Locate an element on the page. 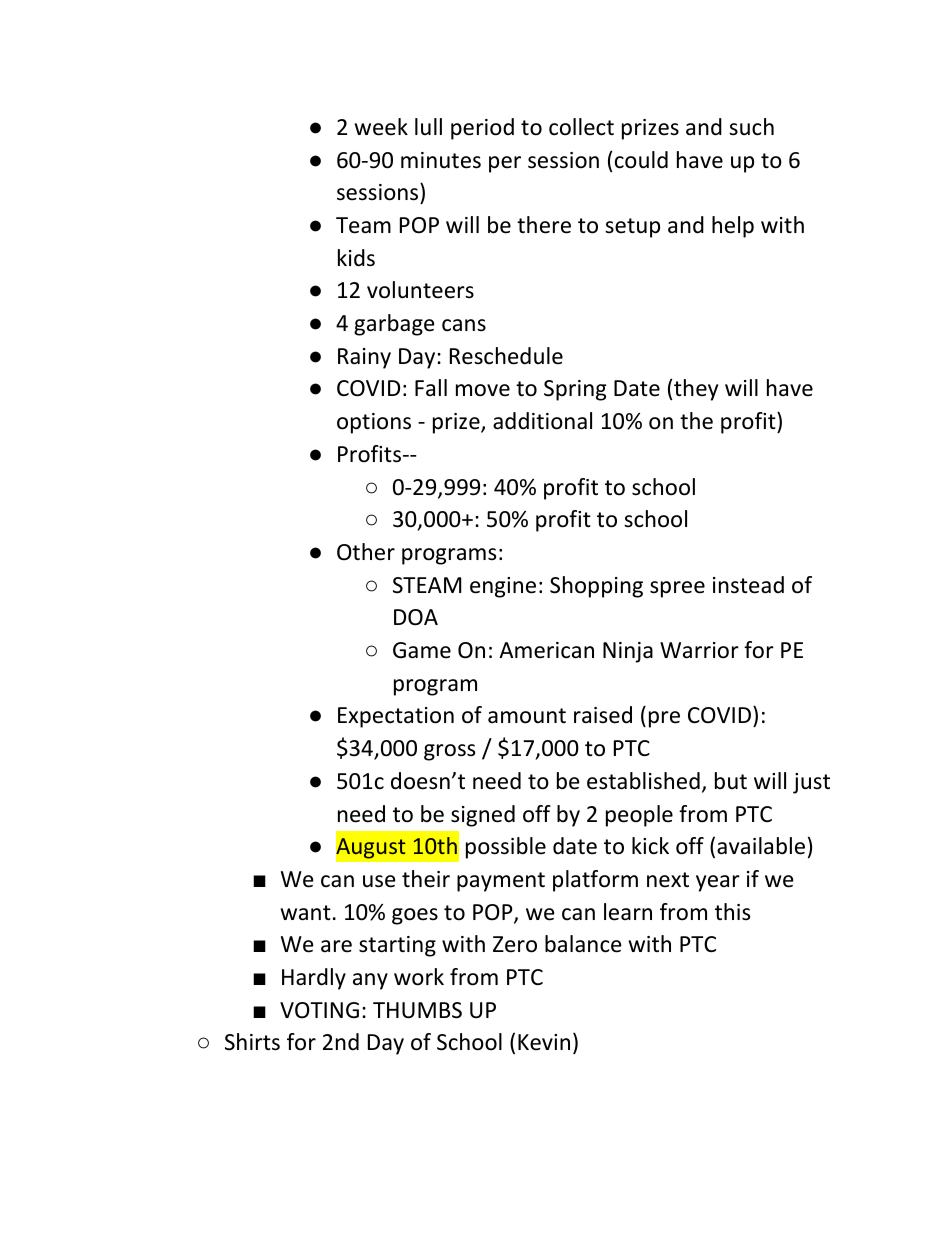 Image resolution: width=952 pixels, height=1233 pixels. VOTING is located at coordinates (319, 1010).
